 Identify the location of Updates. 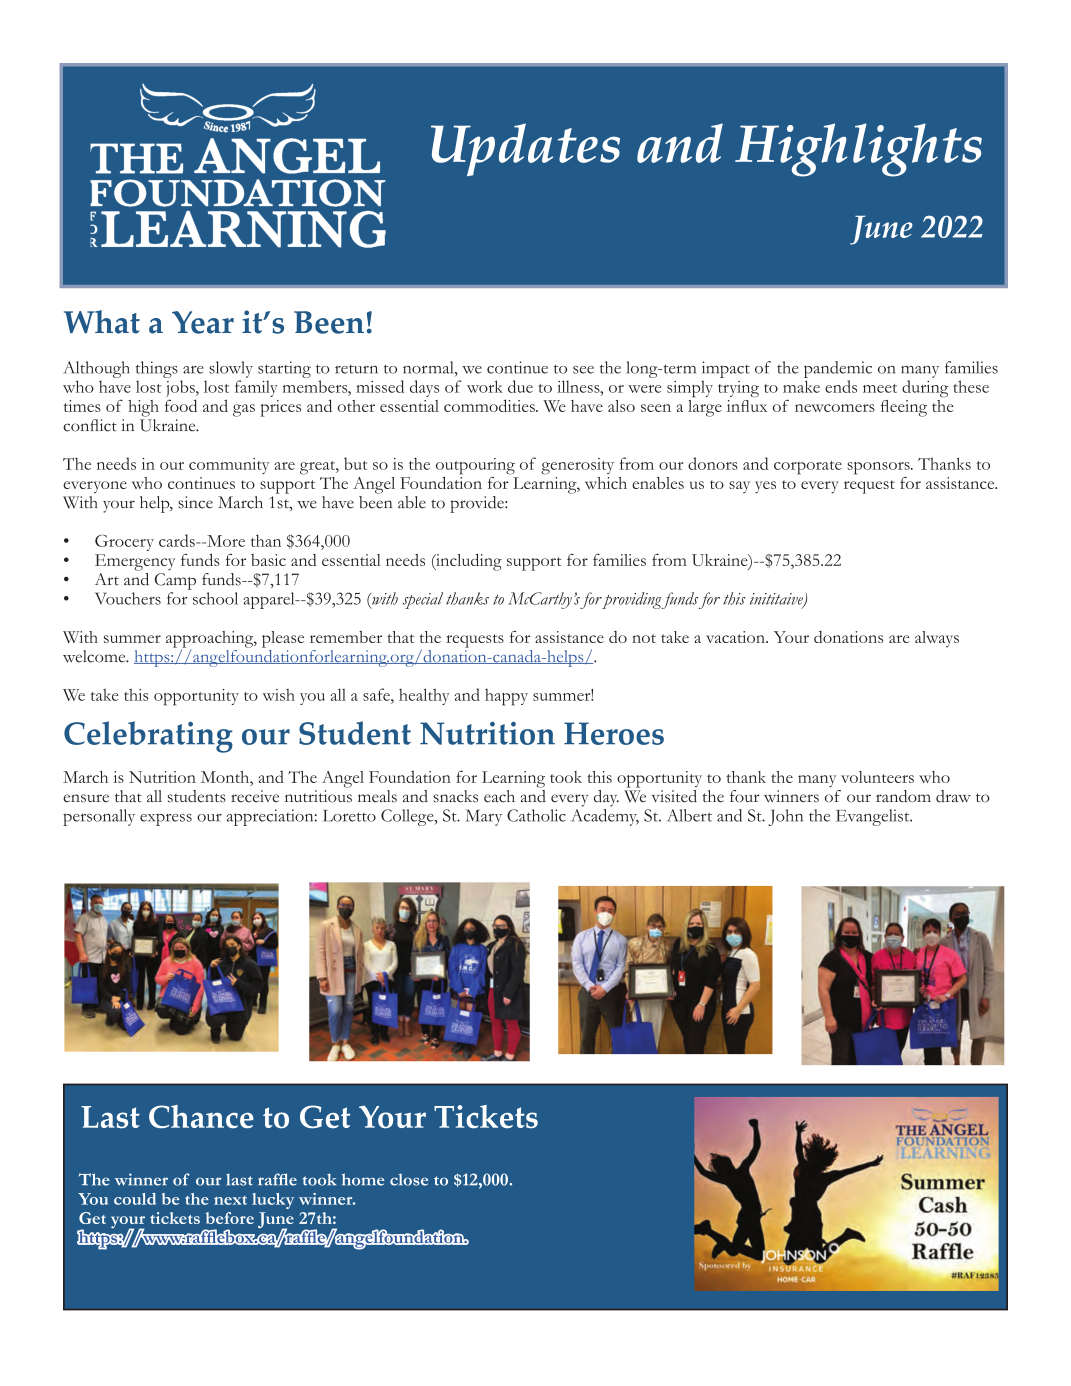
(525, 149).
